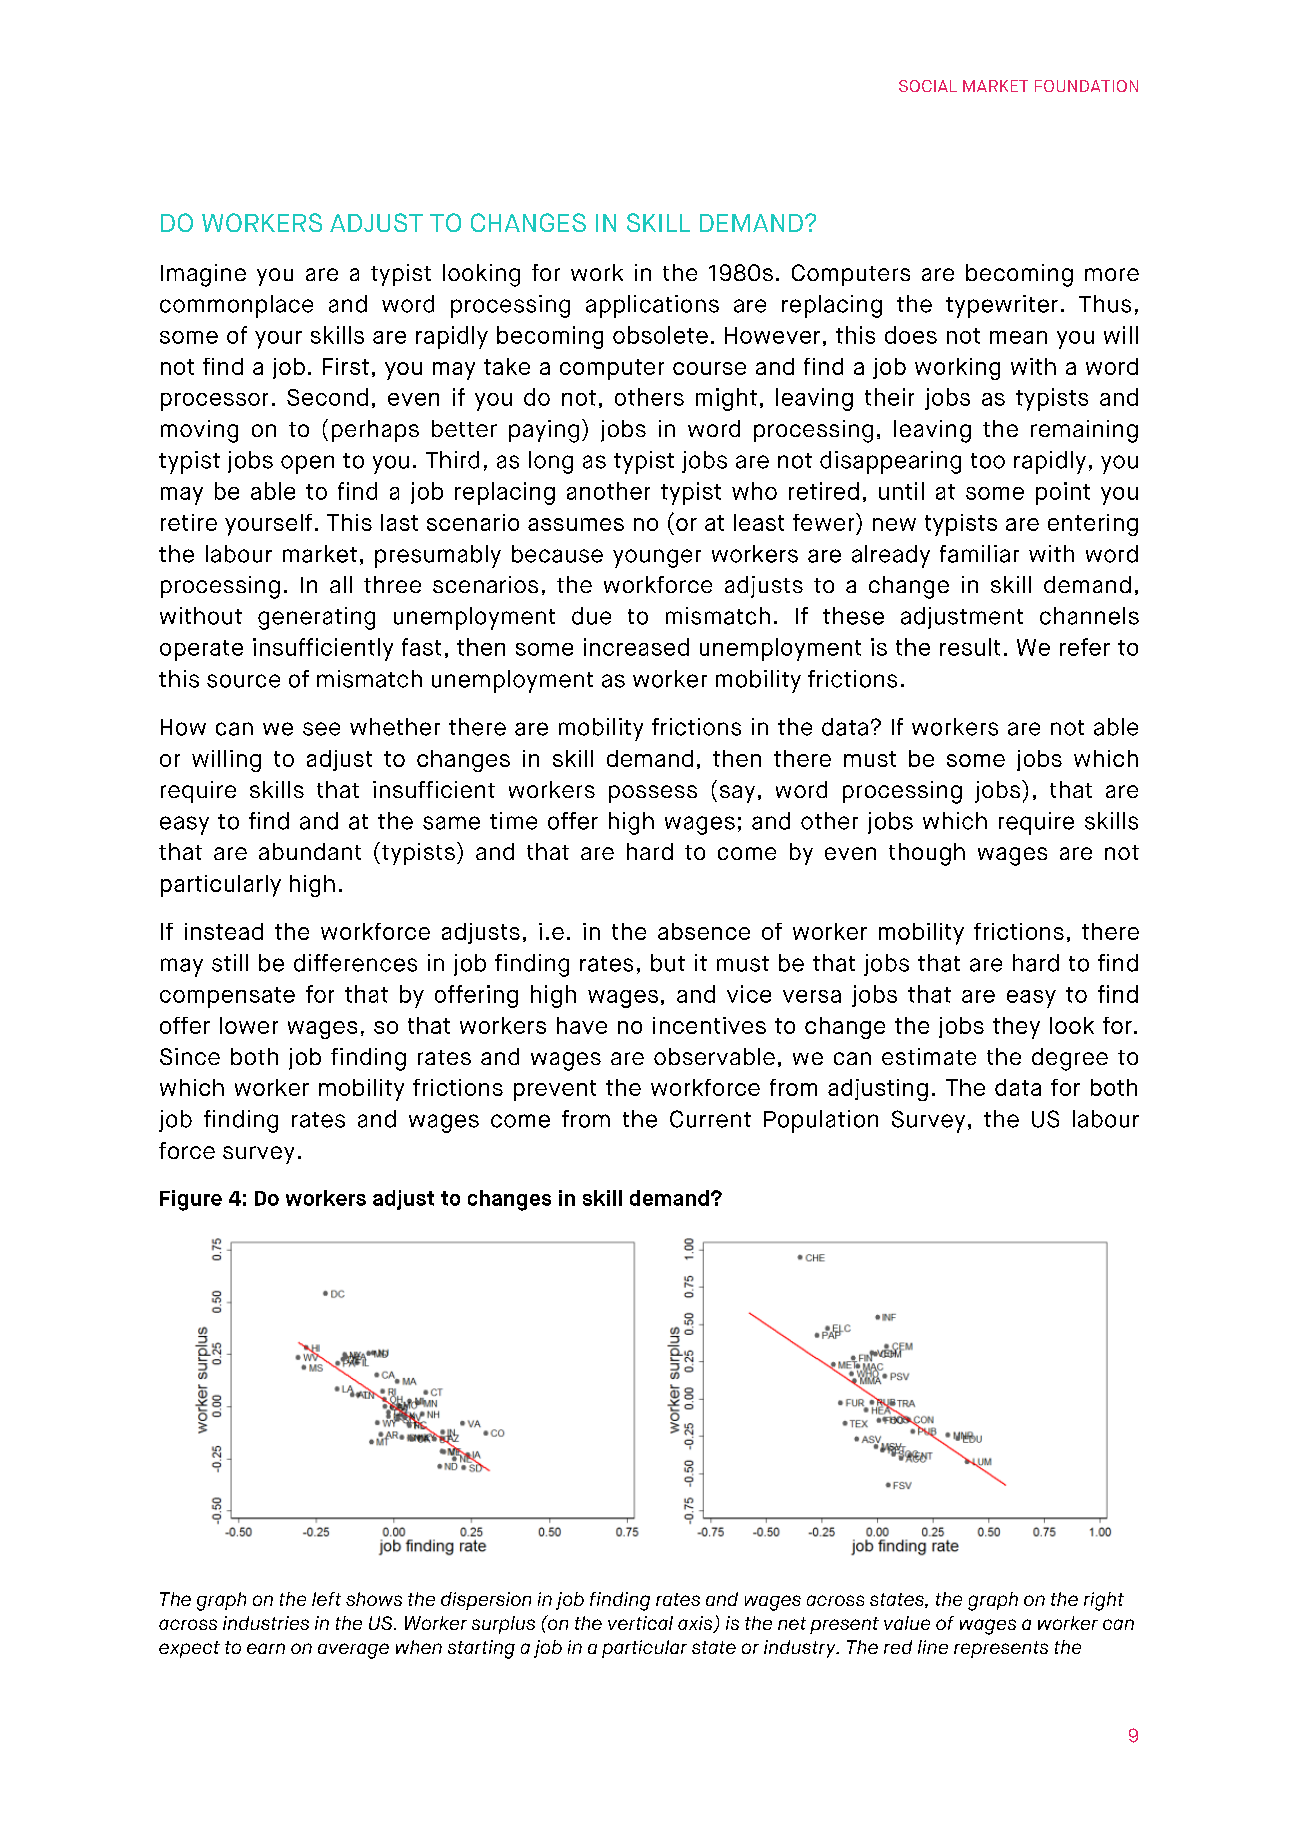 The height and width of the screenshot is (1830, 1294). What do you see at coordinates (927, 854) in the screenshot?
I see `though` at bounding box center [927, 854].
